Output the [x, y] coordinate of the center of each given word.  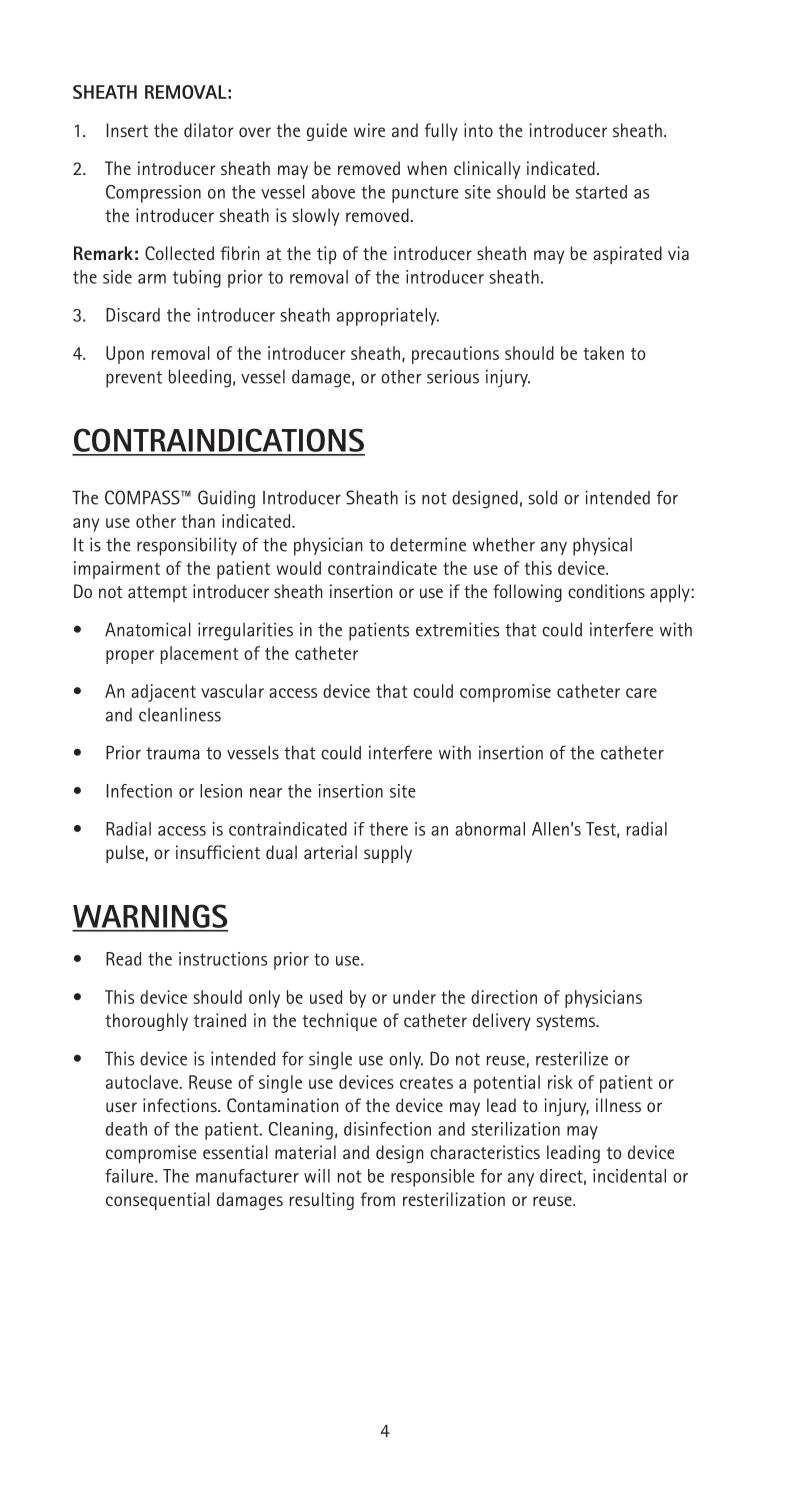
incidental [629, 1176]
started [601, 192]
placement [199, 655]
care [641, 693]
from [378, 1199]
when [427, 168]
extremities [457, 629]
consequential [158, 1201]
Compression [153, 194]
